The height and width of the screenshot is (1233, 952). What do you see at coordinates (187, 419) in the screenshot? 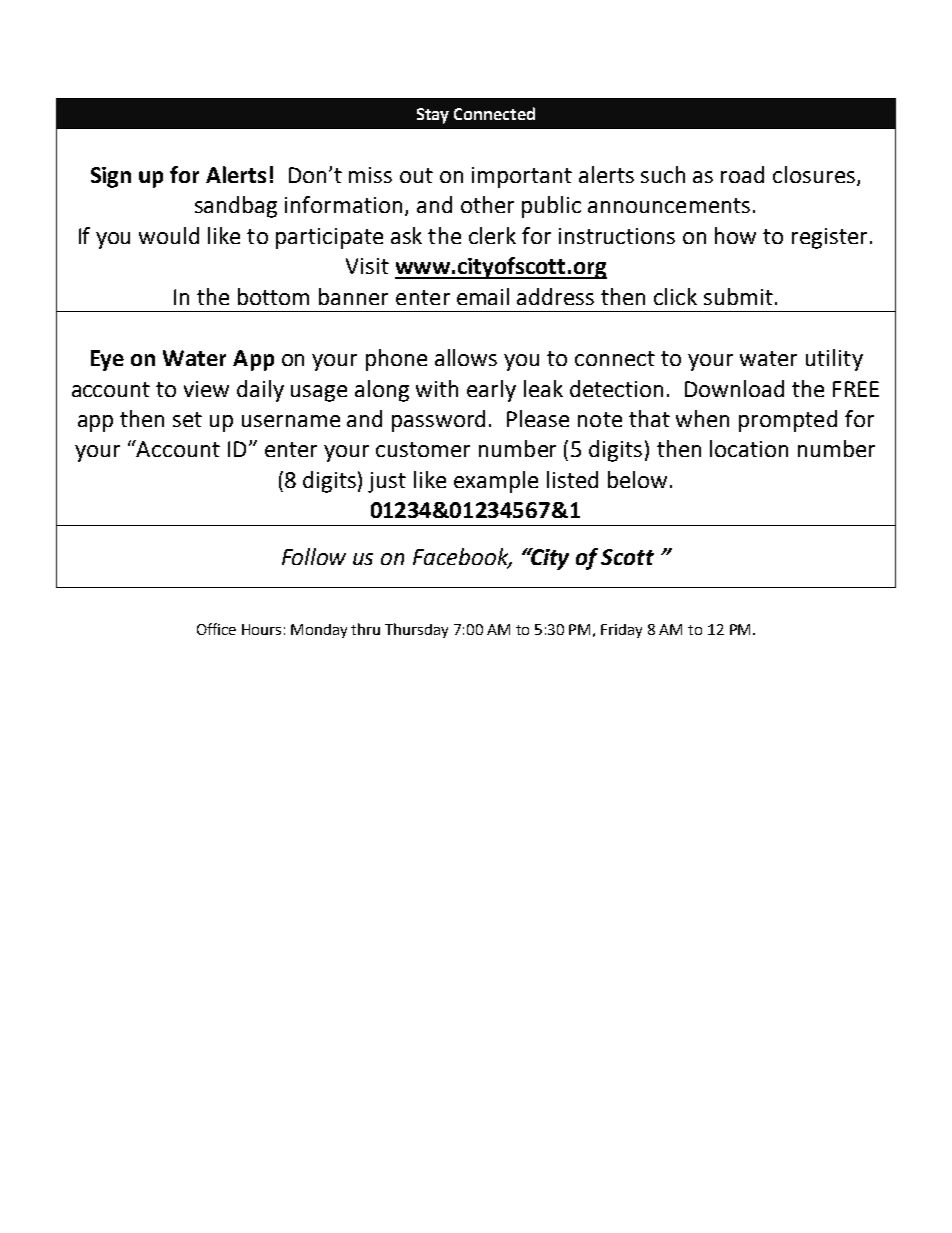
I see `set` at bounding box center [187, 419].
